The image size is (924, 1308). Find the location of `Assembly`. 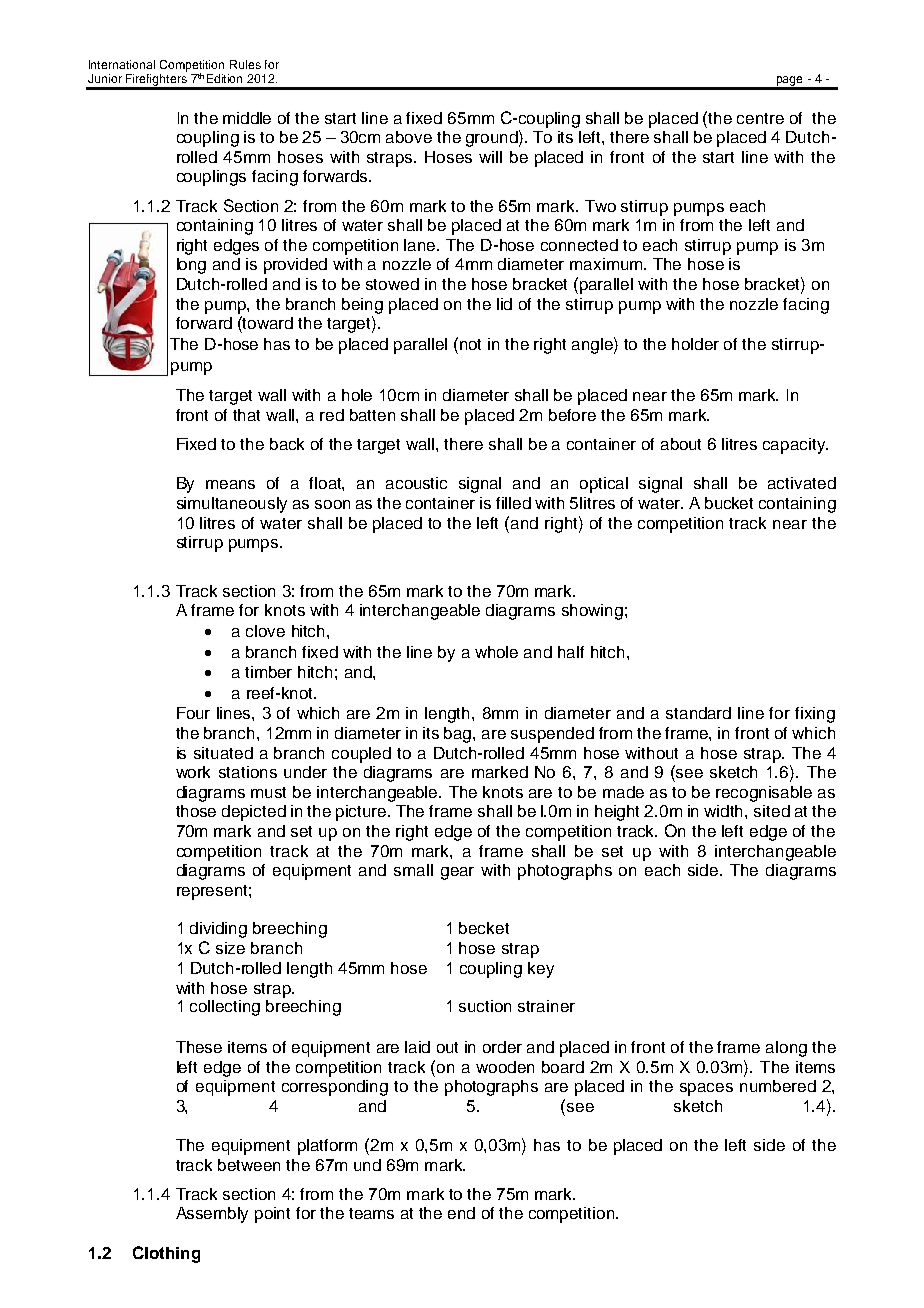

Assembly is located at coordinates (212, 1215).
